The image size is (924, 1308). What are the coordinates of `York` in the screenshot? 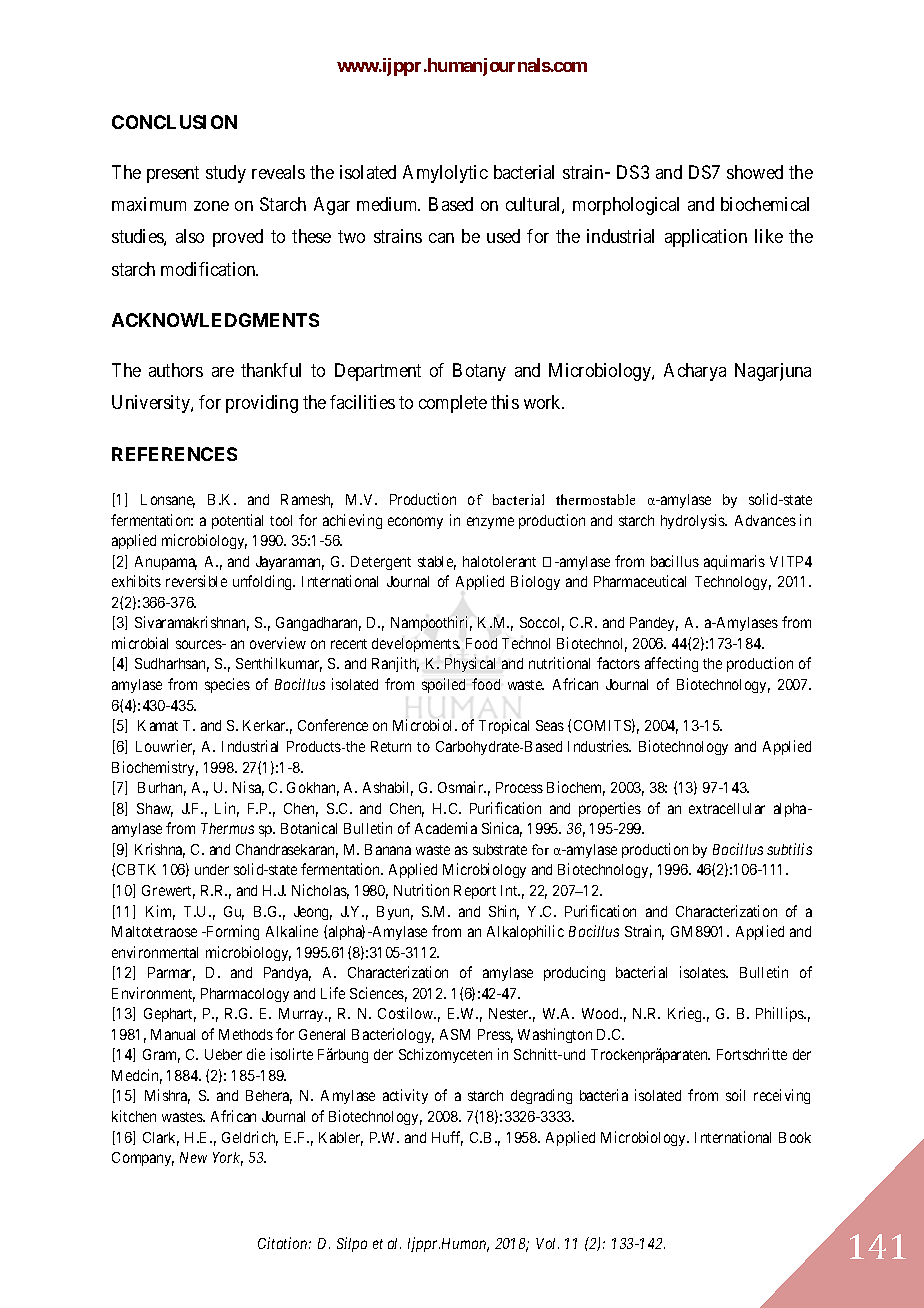 It's located at (228, 1159).
